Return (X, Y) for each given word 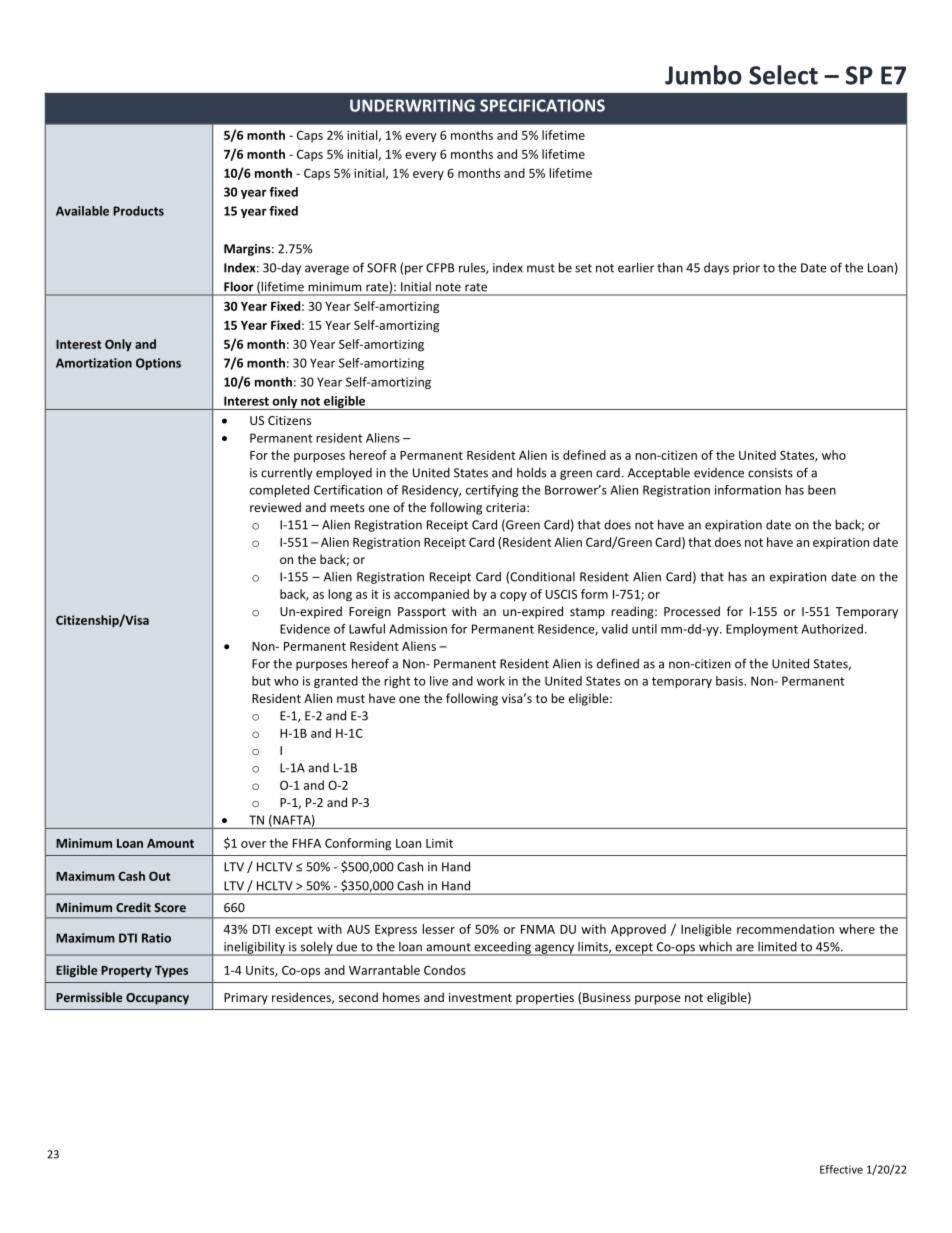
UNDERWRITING (412, 105)
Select (783, 75)
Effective (841, 1169)
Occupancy (157, 999)
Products (138, 211)
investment (480, 997)
